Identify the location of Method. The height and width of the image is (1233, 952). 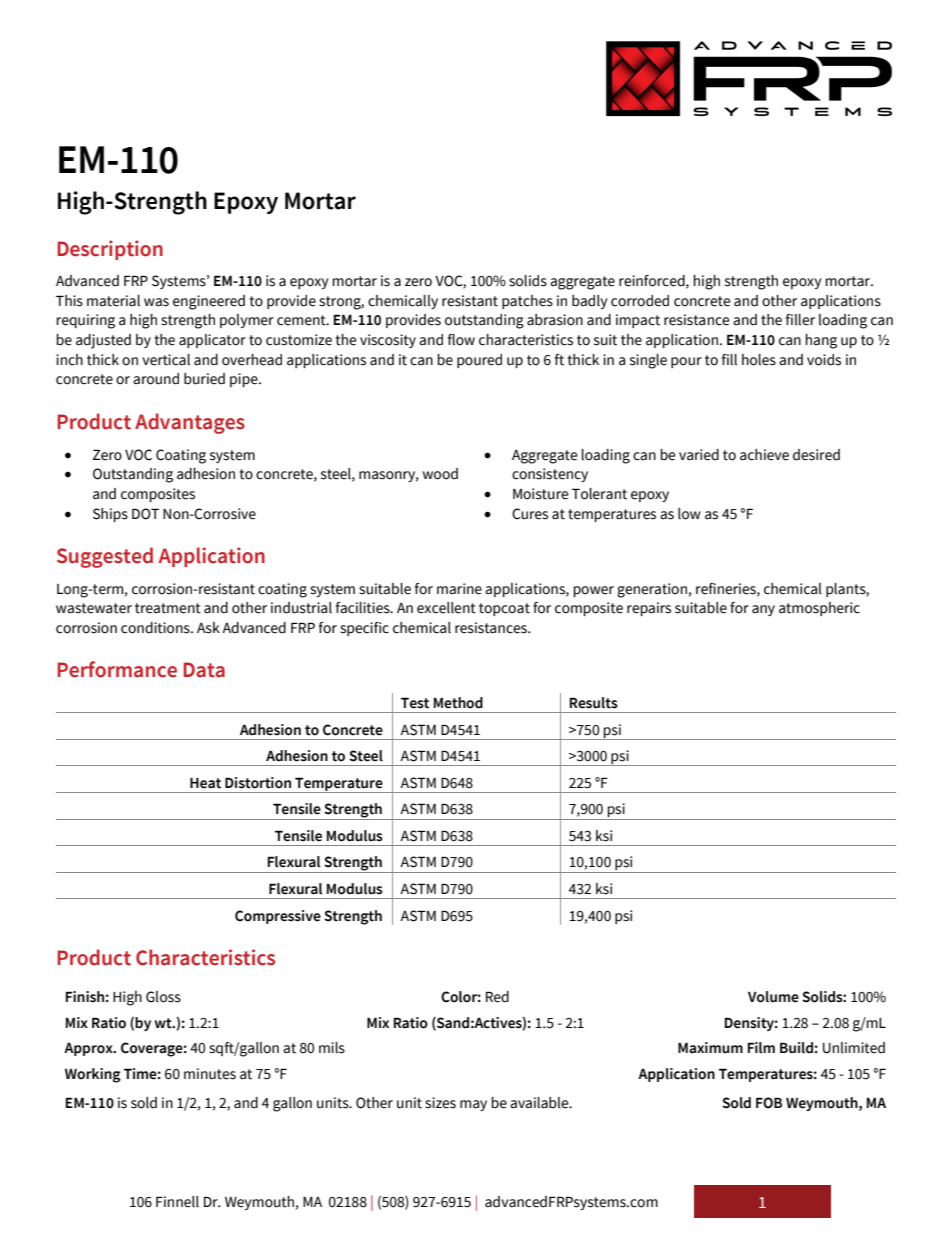
(458, 703).
